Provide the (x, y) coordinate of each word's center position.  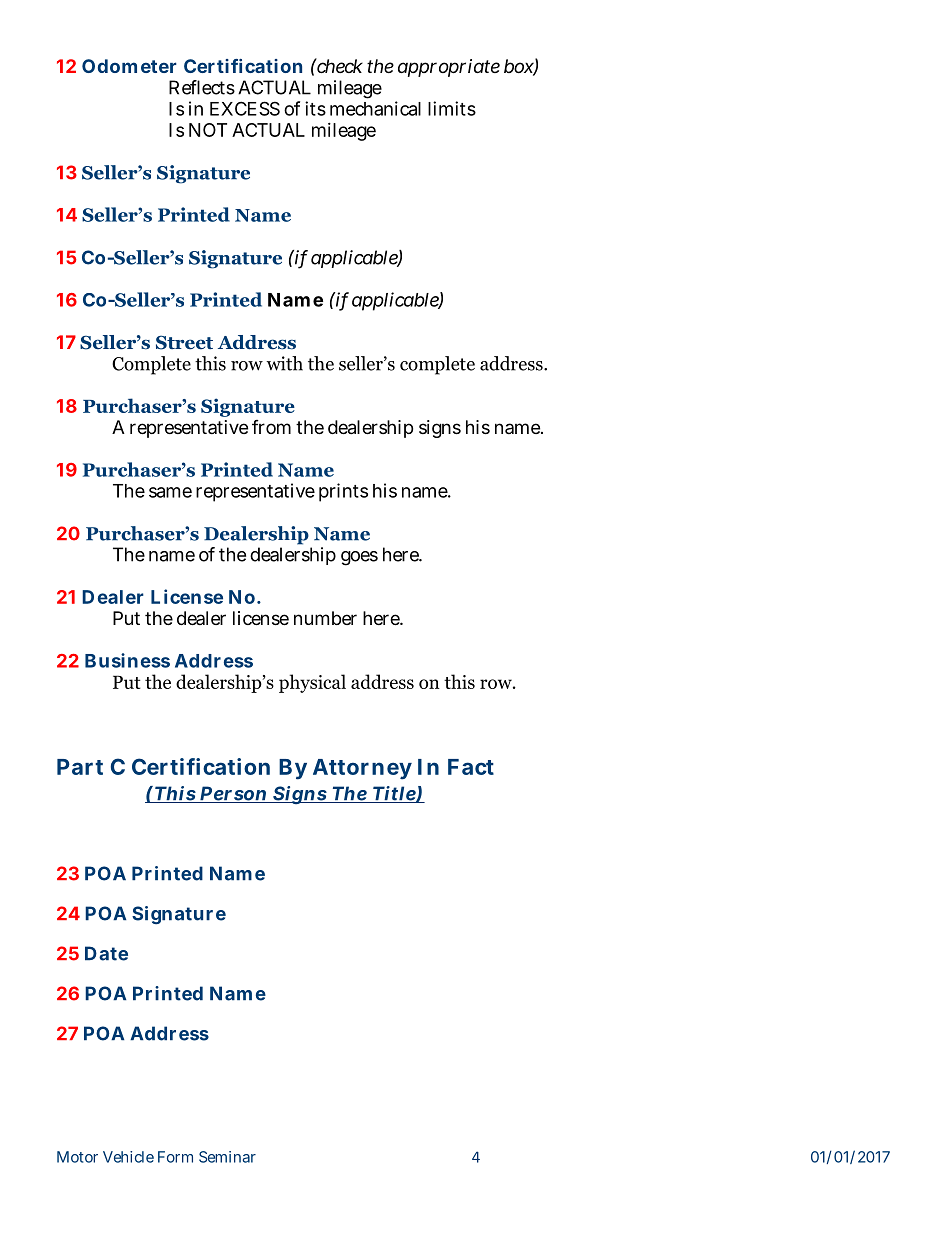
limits (452, 108)
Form (175, 1157)
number (325, 618)
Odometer (129, 66)
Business (127, 660)
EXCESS (245, 108)
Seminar (227, 1157)
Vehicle (128, 1157)
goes (359, 558)
